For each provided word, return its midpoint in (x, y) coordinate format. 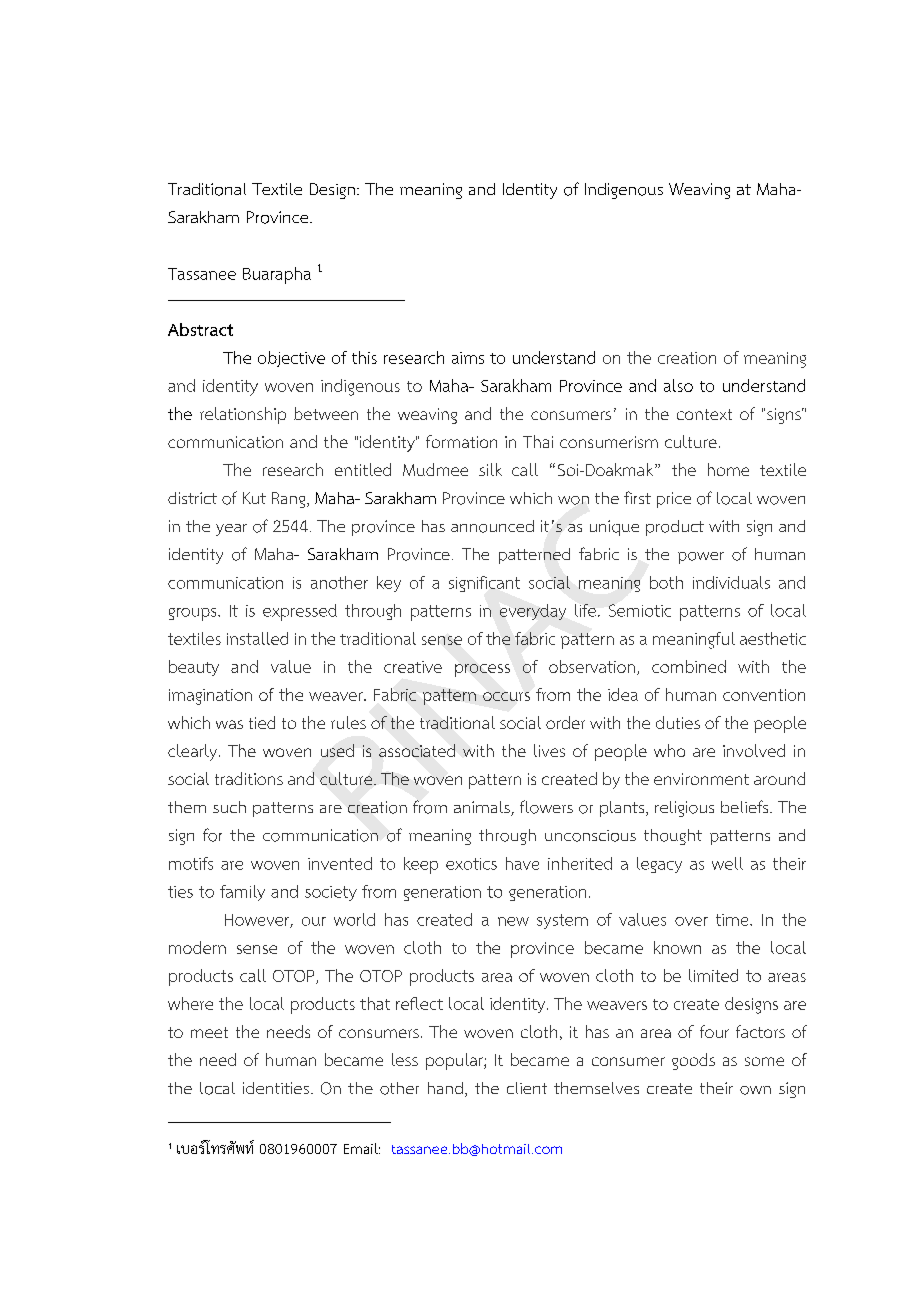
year (231, 530)
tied (262, 722)
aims (468, 358)
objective (291, 359)
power (701, 558)
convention (764, 695)
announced (492, 526)
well (727, 863)
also (678, 385)
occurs (506, 696)
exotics (471, 864)
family (242, 893)
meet (209, 1032)
